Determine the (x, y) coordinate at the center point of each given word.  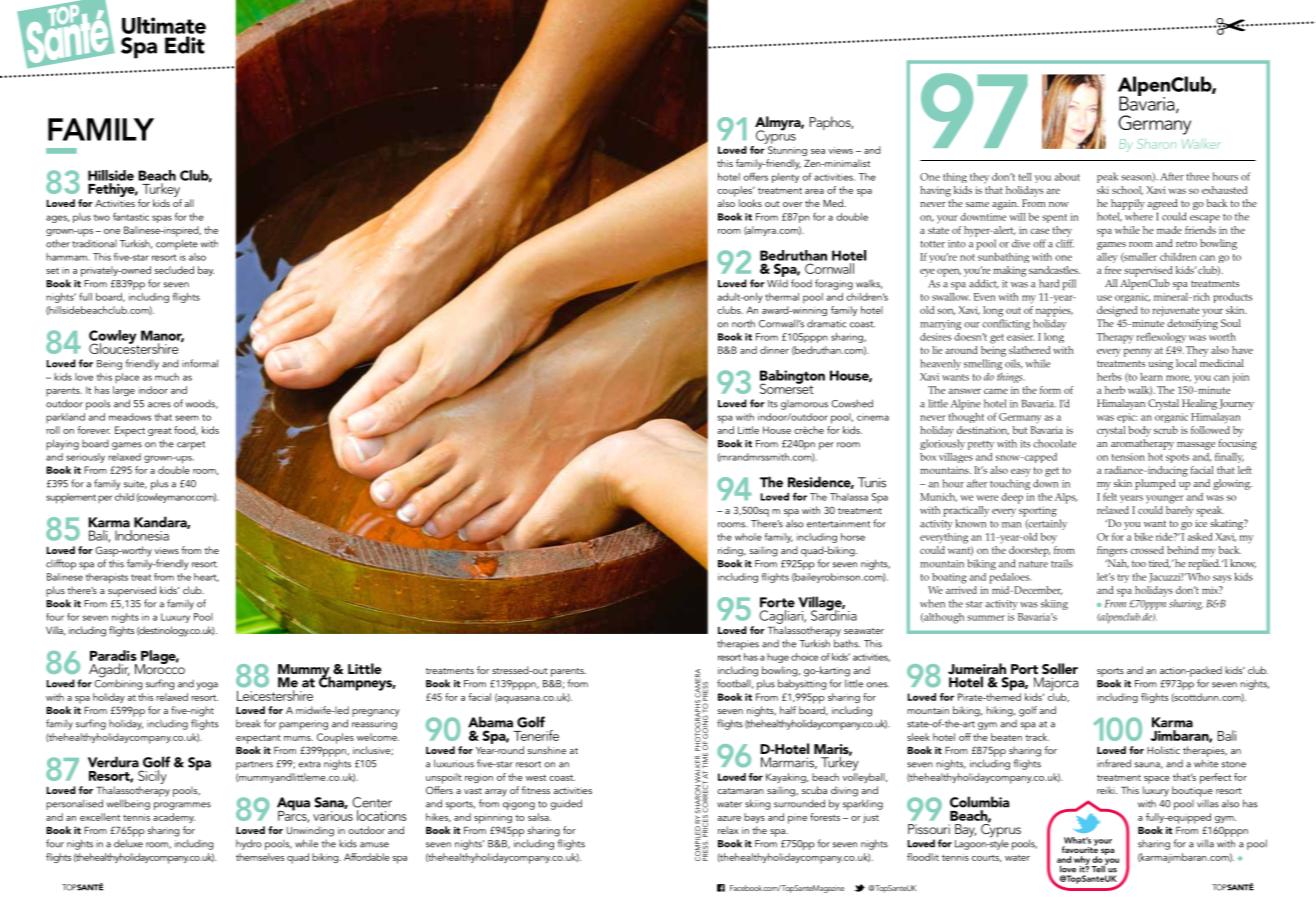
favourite (1080, 848)
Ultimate (164, 25)
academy (174, 818)
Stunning (787, 151)
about (1067, 177)
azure (729, 818)
